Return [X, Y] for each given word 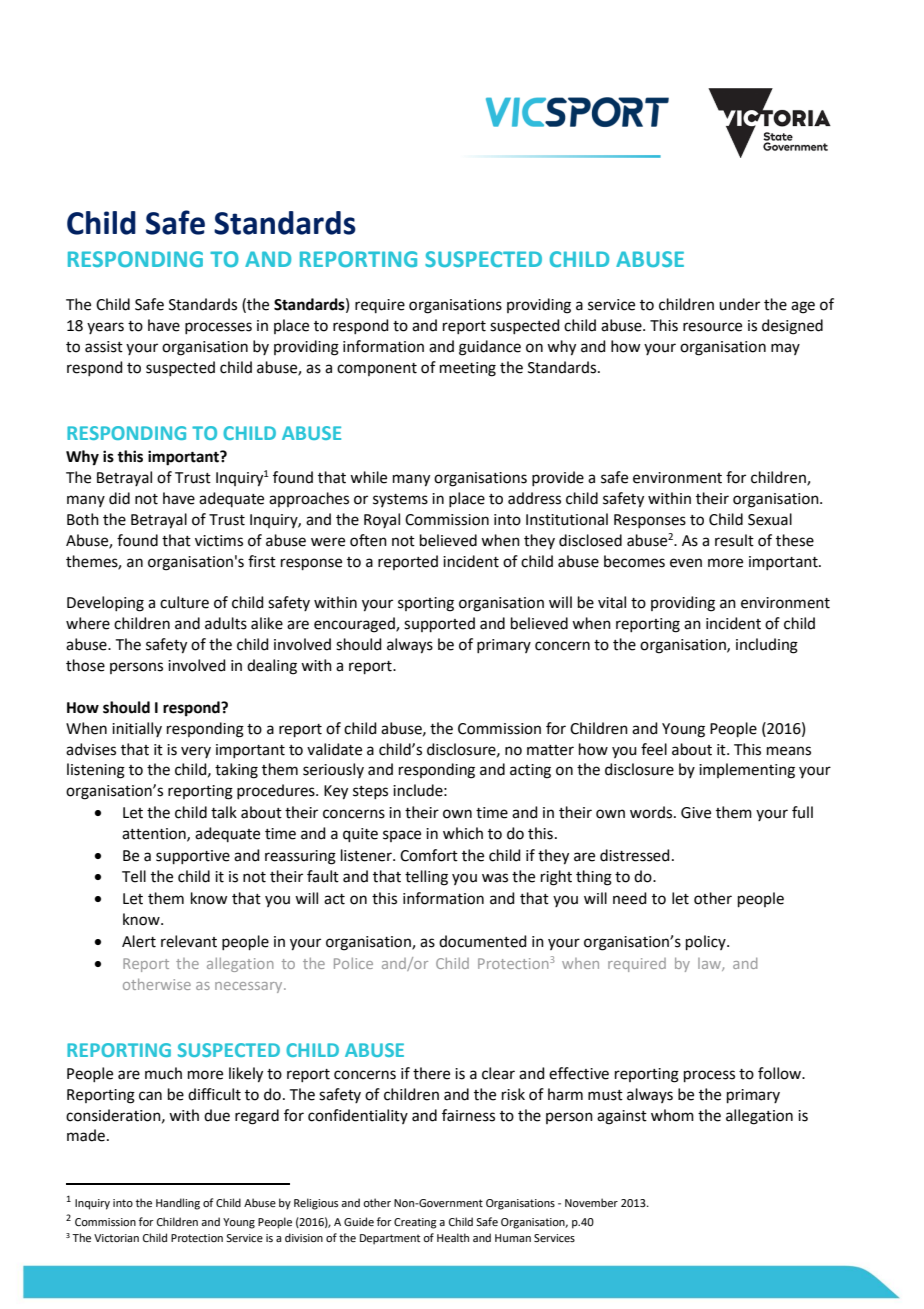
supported [439, 624]
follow [781, 1073]
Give [696, 813]
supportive [193, 857]
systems [400, 500]
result [734, 540]
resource [712, 327]
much [163, 1073]
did [119, 498]
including [767, 646]
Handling [178, 1204]
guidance [490, 348]
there [431, 1073]
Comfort [429, 855]
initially [137, 729]
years [105, 328]
